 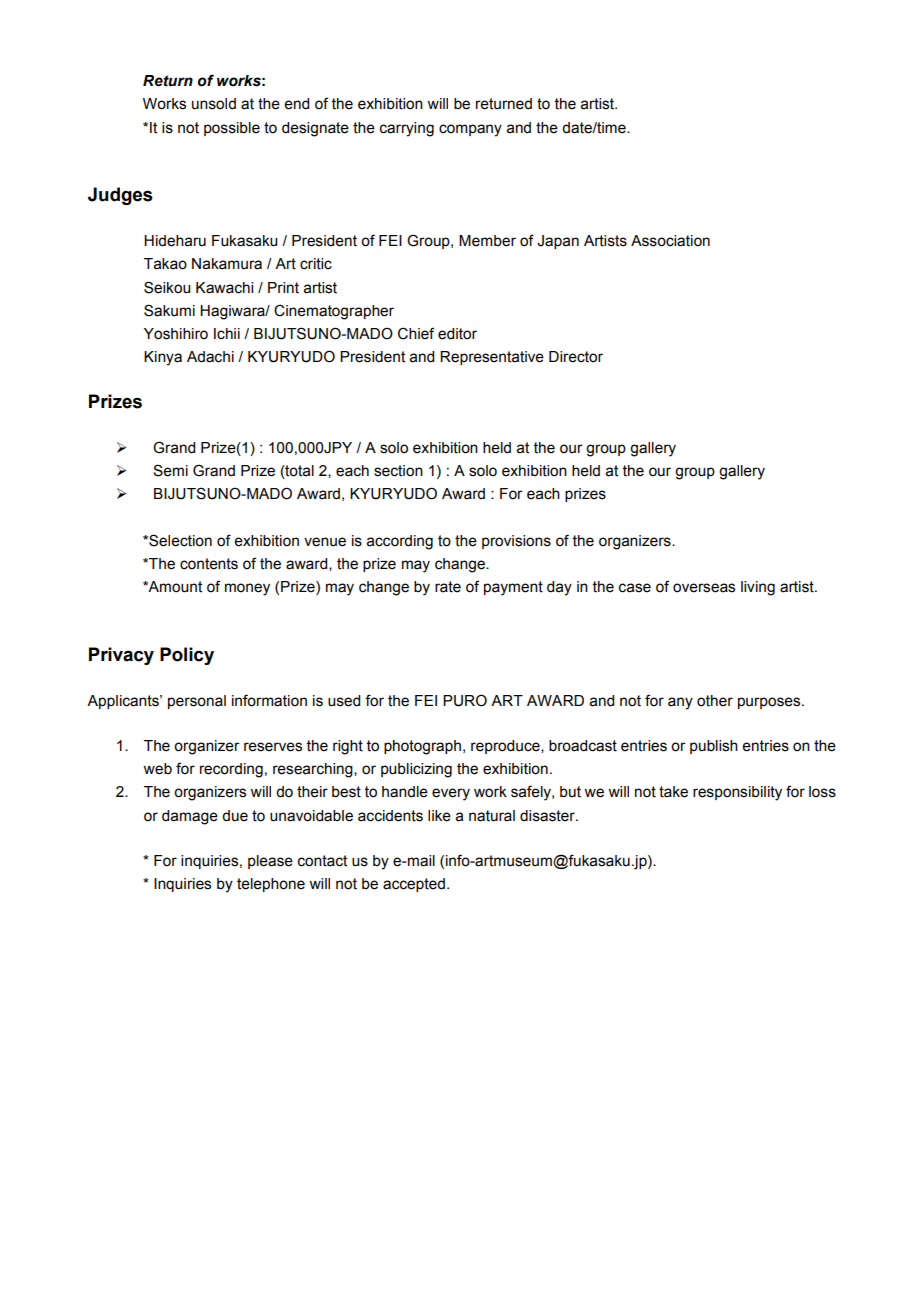 I want to click on rate, so click(x=448, y=587).
